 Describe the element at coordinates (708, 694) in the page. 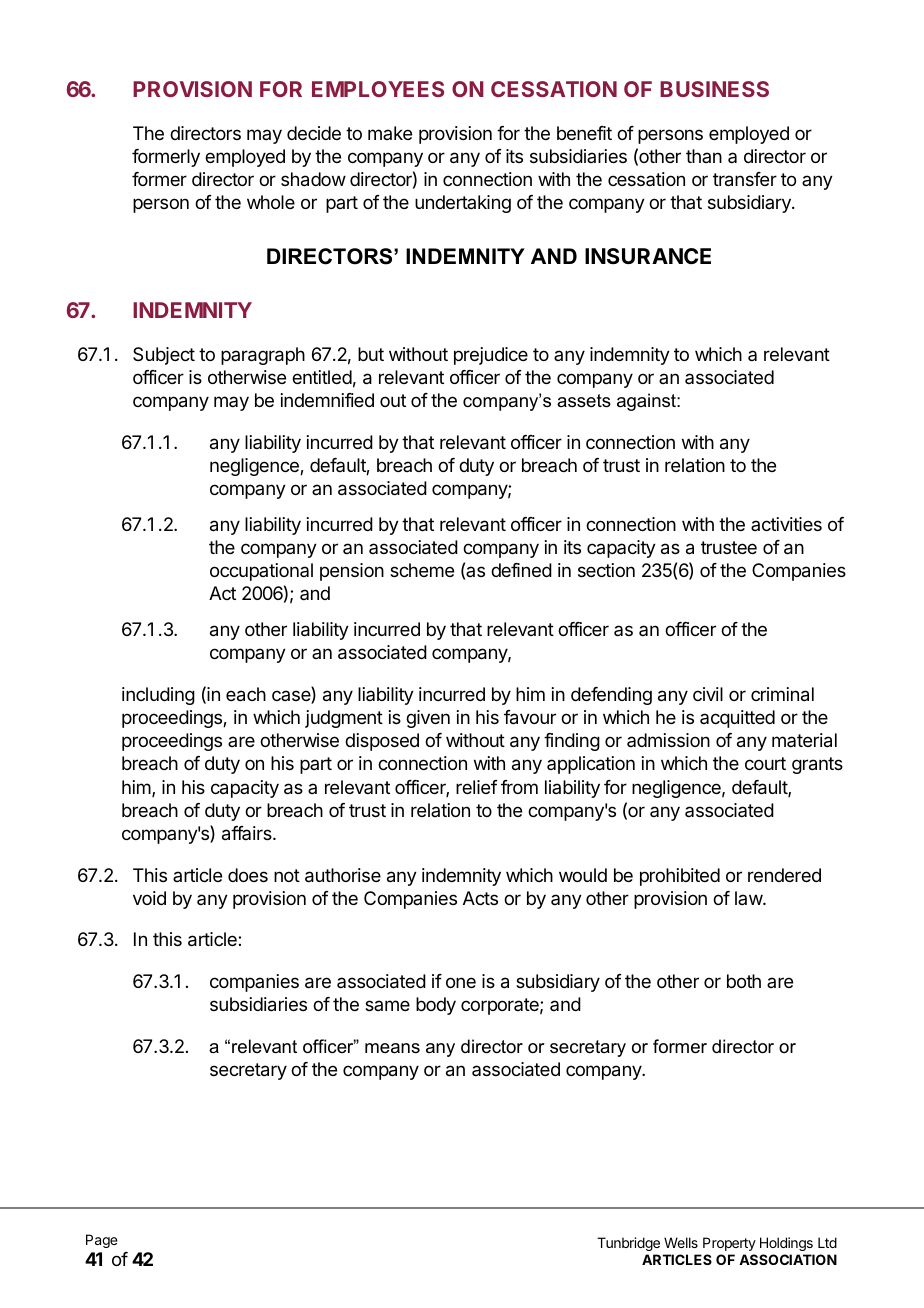

I see `civil` at that location.
